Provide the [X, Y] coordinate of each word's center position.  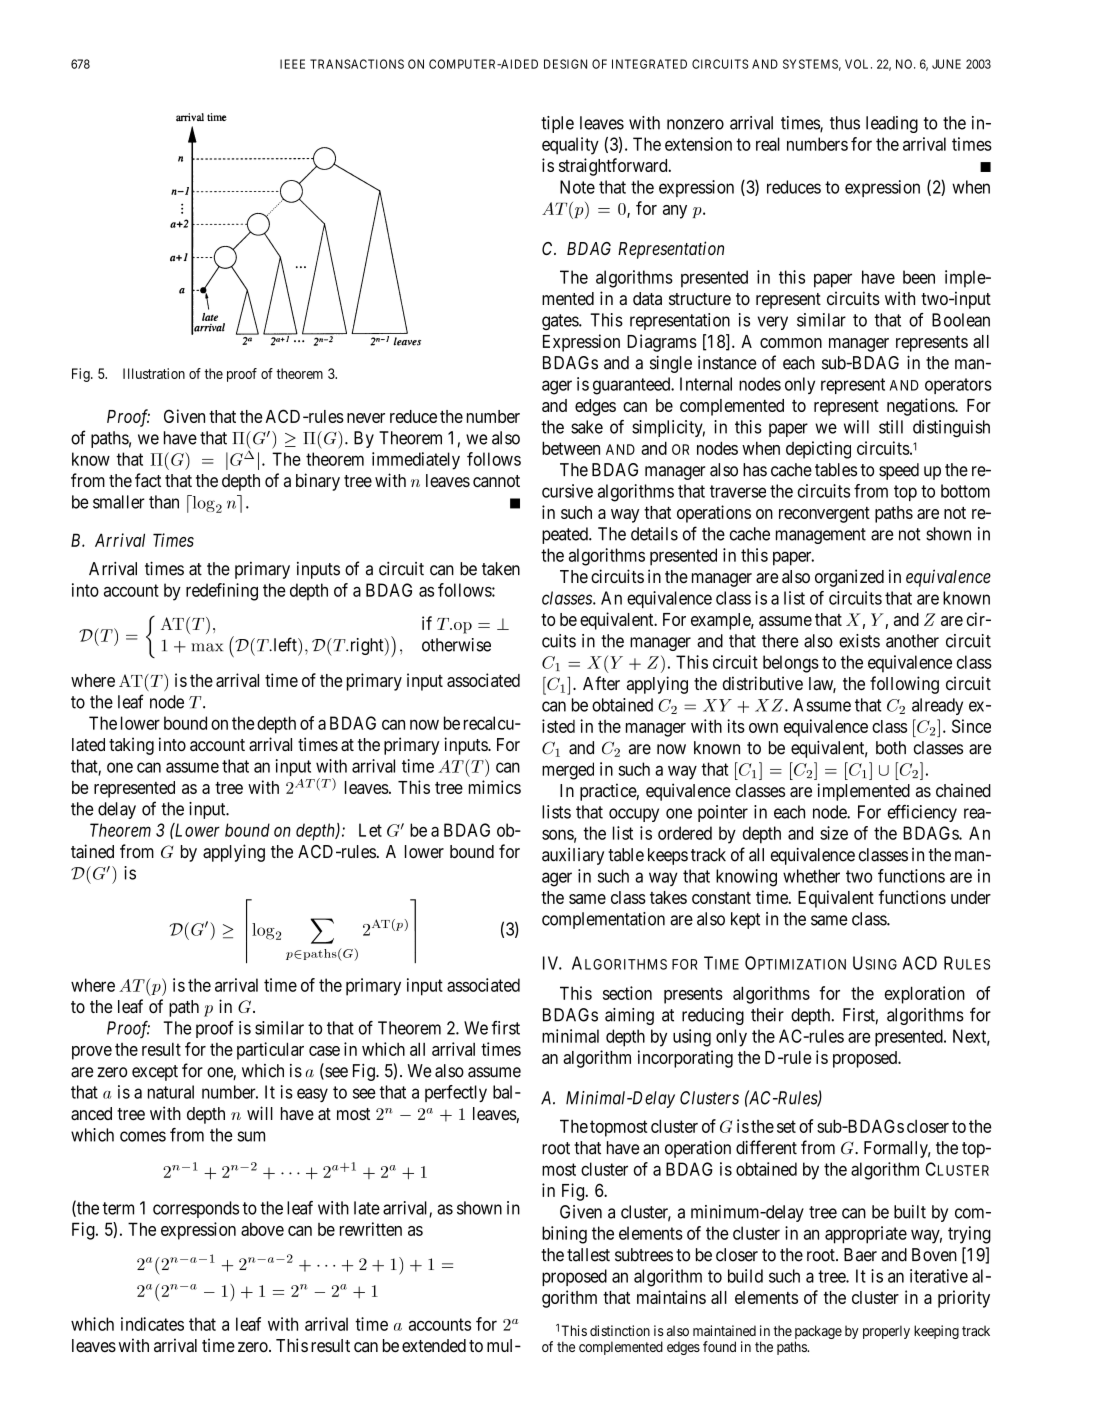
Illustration [154, 373]
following [904, 685]
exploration [925, 995]
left [285, 644]
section [627, 993]
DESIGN [565, 64]
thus [845, 123]
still [891, 427]
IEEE [292, 64]
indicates [152, 1324]
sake [587, 427]
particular [270, 1051]
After [601, 683]
